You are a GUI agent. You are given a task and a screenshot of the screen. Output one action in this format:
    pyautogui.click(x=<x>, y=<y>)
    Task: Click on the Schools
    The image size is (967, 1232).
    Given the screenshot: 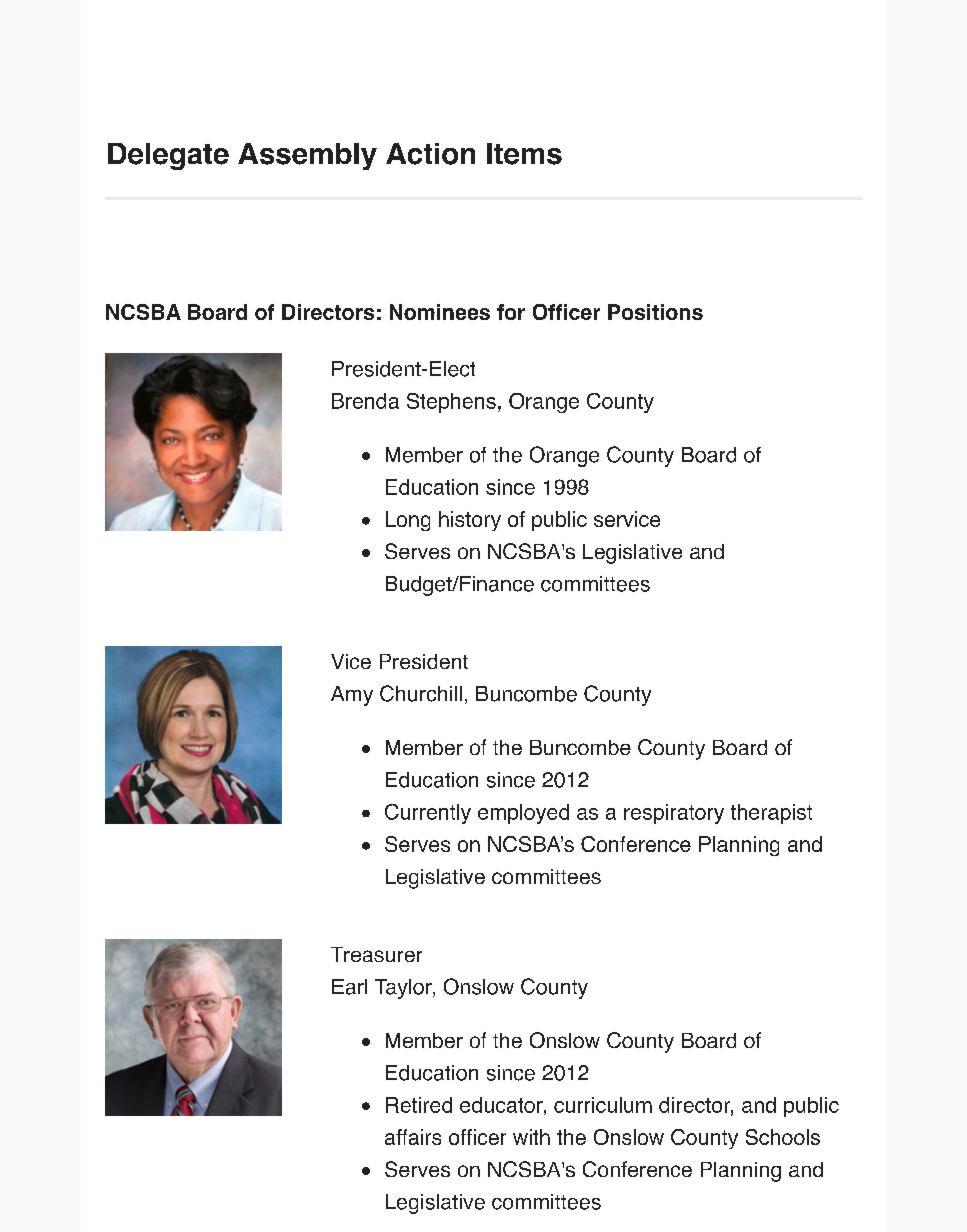 What is the action you would take?
    pyautogui.click(x=783, y=1137)
